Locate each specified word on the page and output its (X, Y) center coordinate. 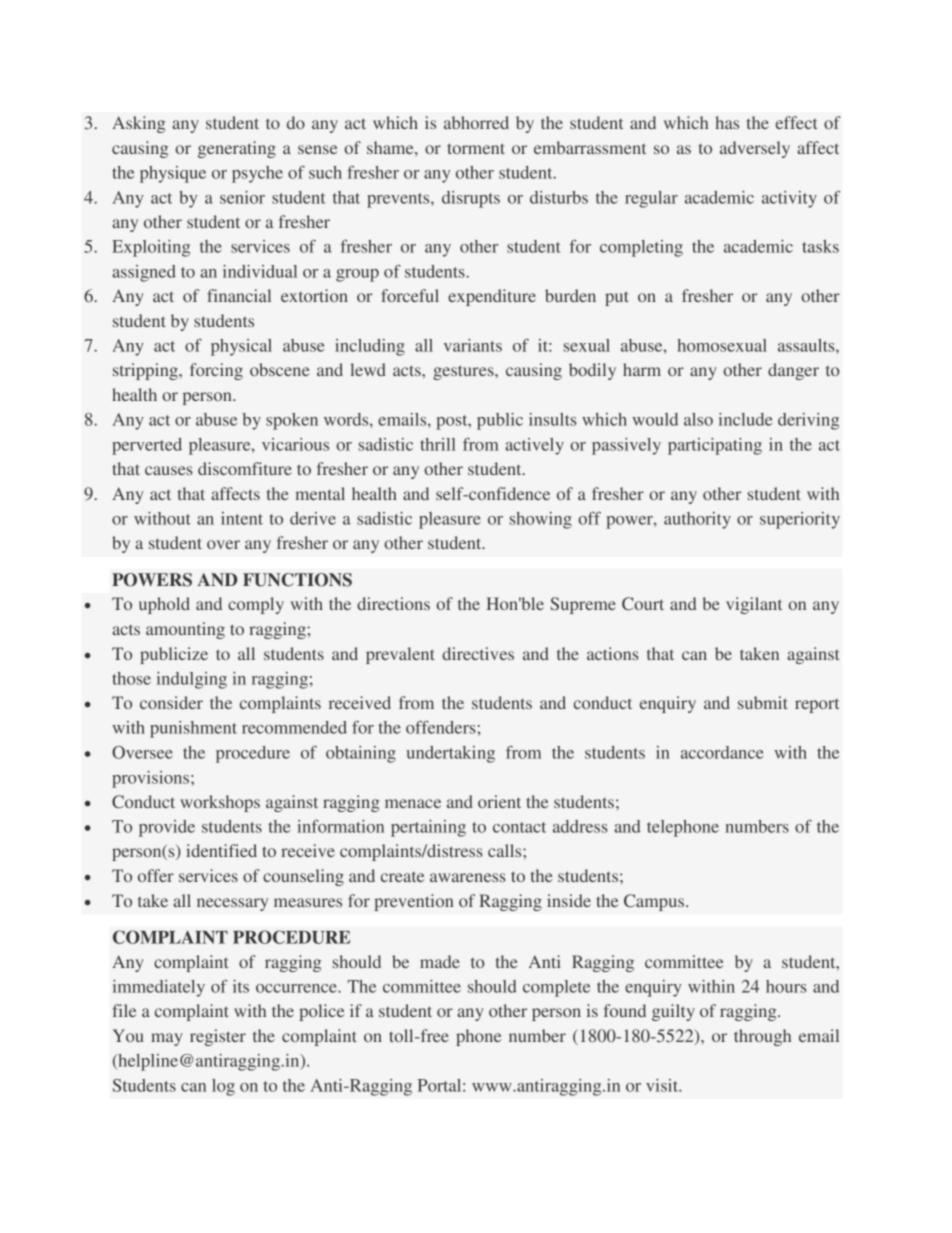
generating (237, 149)
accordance (722, 752)
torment (476, 148)
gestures (464, 372)
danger (793, 371)
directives (478, 653)
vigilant (754, 605)
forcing (216, 371)
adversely (755, 149)
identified (221, 850)
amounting (185, 630)
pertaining (428, 828)
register (218, 1037)
